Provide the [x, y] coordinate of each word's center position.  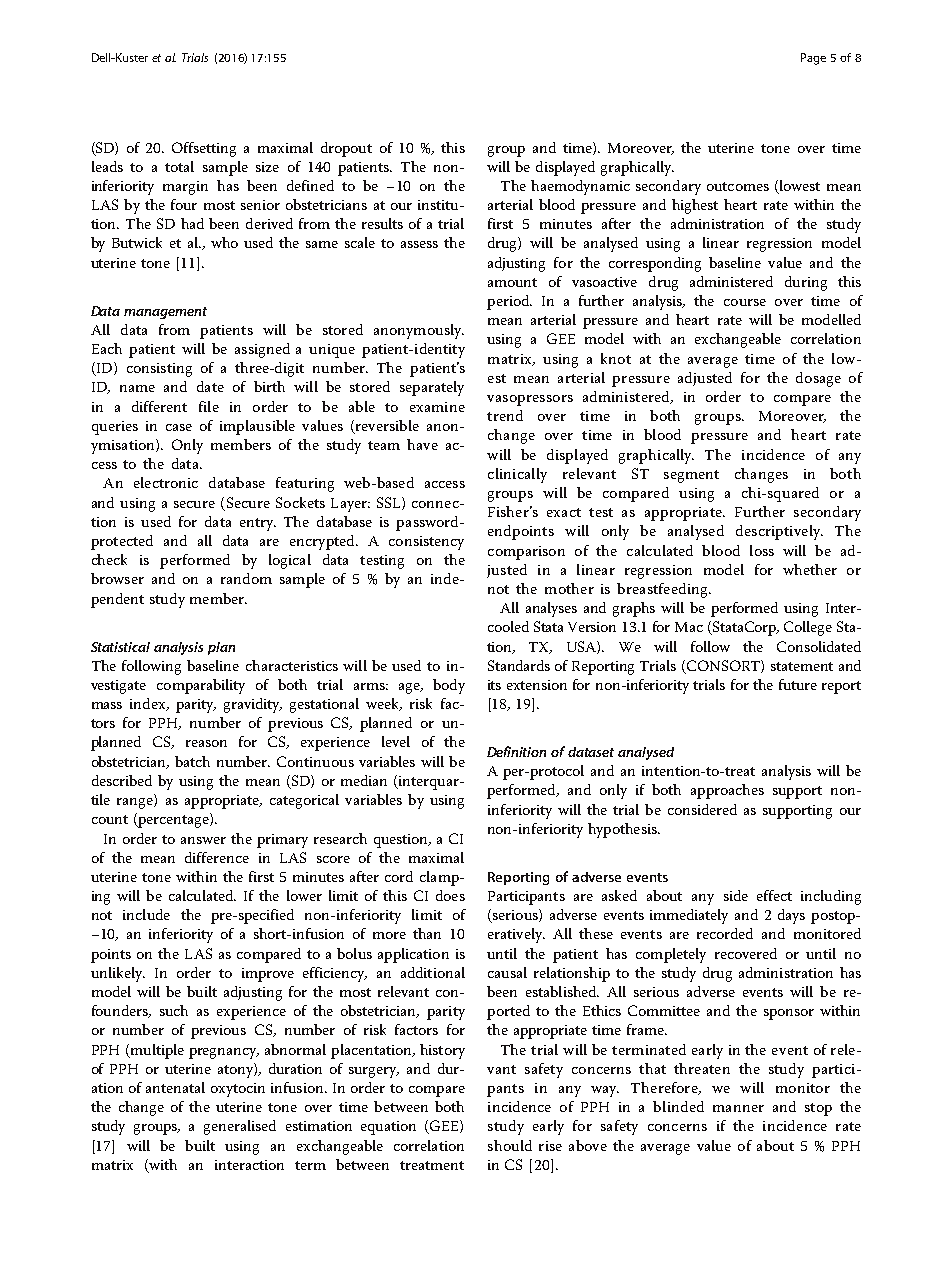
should [510, 1145]
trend [505, 415]
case [179, 427]
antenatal [175, 1087]
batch [192, 761]
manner [738, 1108]
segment [691, 476]
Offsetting [204, 149]
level [396, 741]
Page [813, 59]
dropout [346, 149]
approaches [727, 791]
